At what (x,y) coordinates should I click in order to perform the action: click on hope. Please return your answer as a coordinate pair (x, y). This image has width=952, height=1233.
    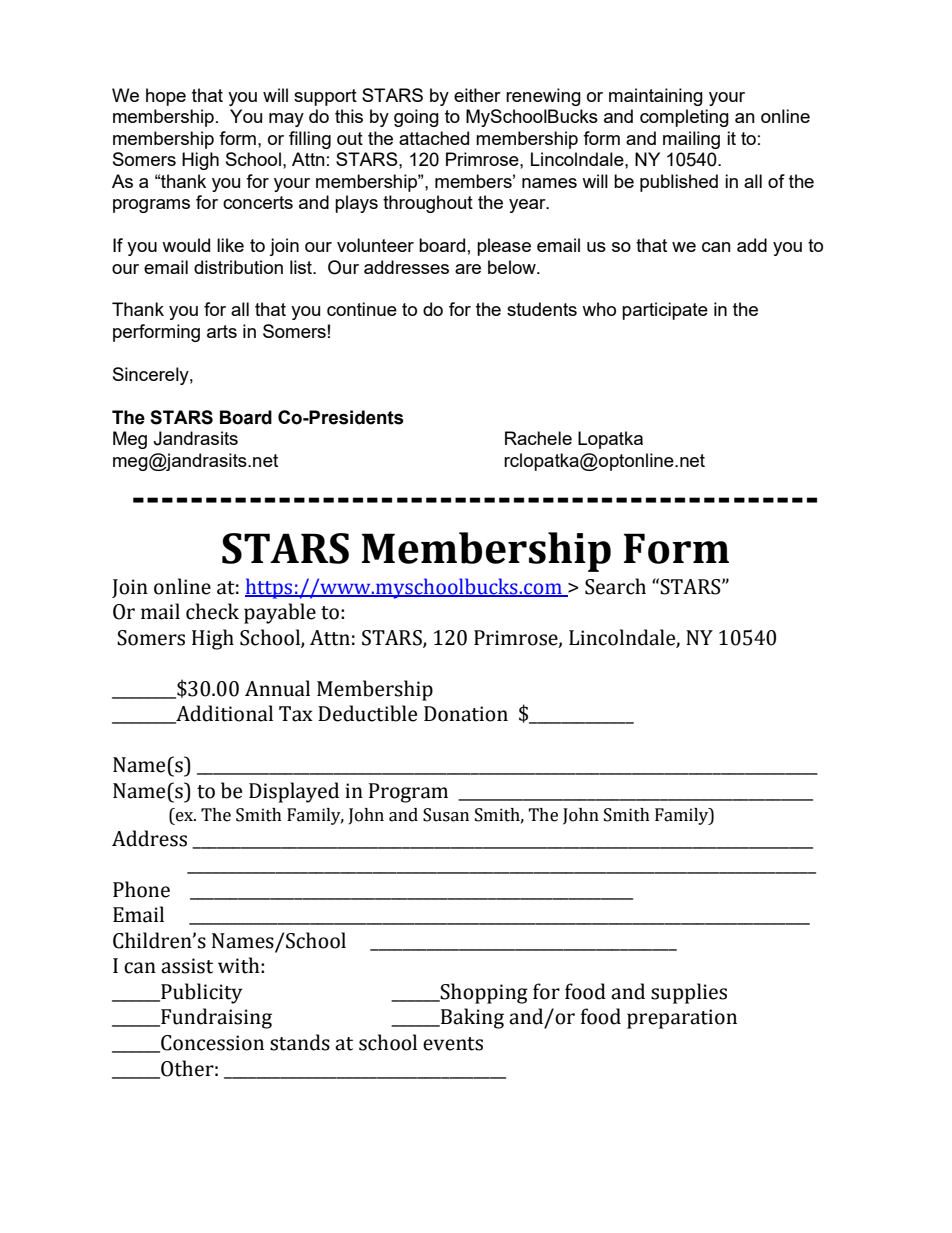
    Looking at the image, I should click on (166, 97).
